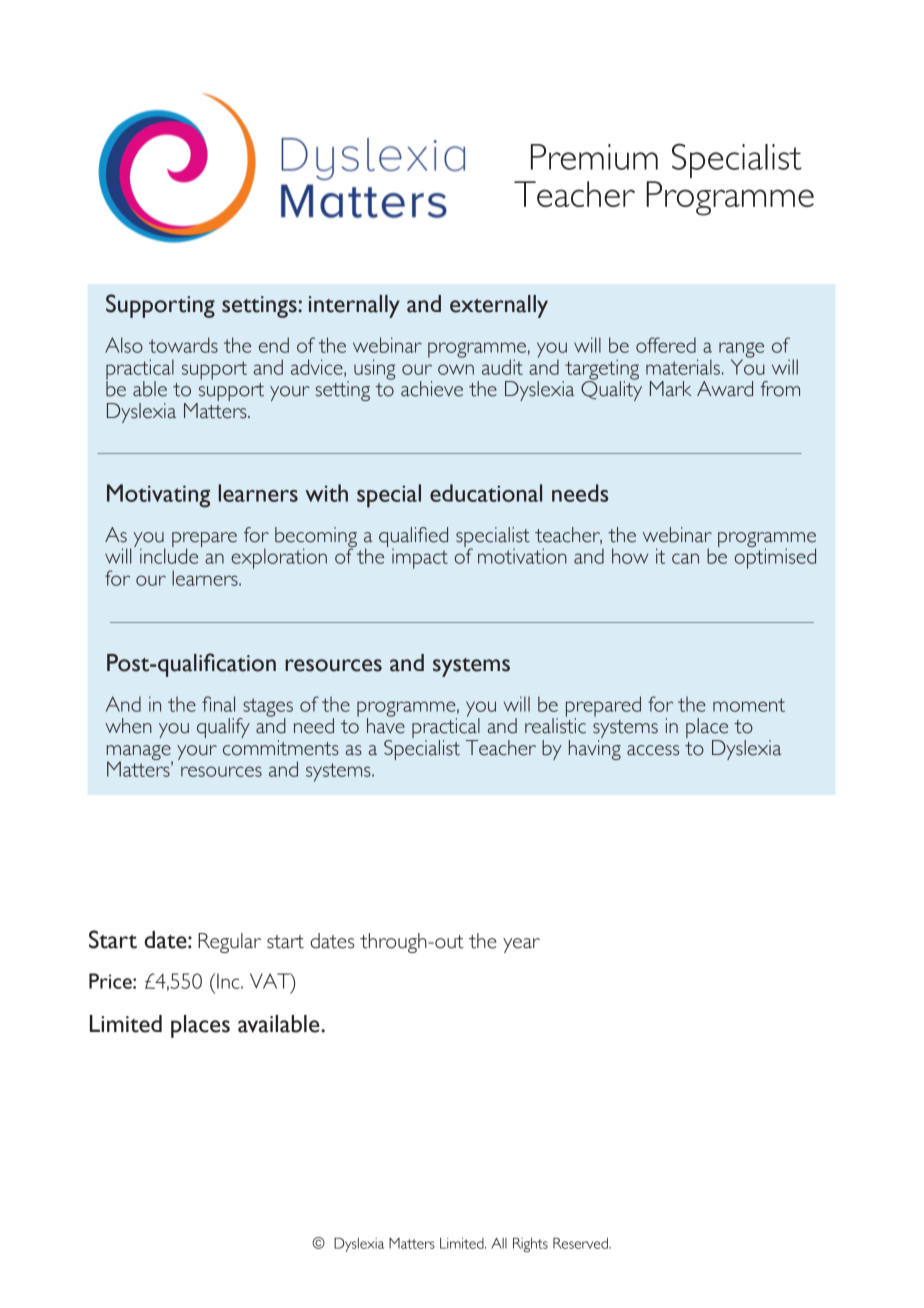 The height and width of the screenshot is (1308, 924). Describe the element at coordinates (229, 943) in the screenshot. I see `Regular` at that location.
